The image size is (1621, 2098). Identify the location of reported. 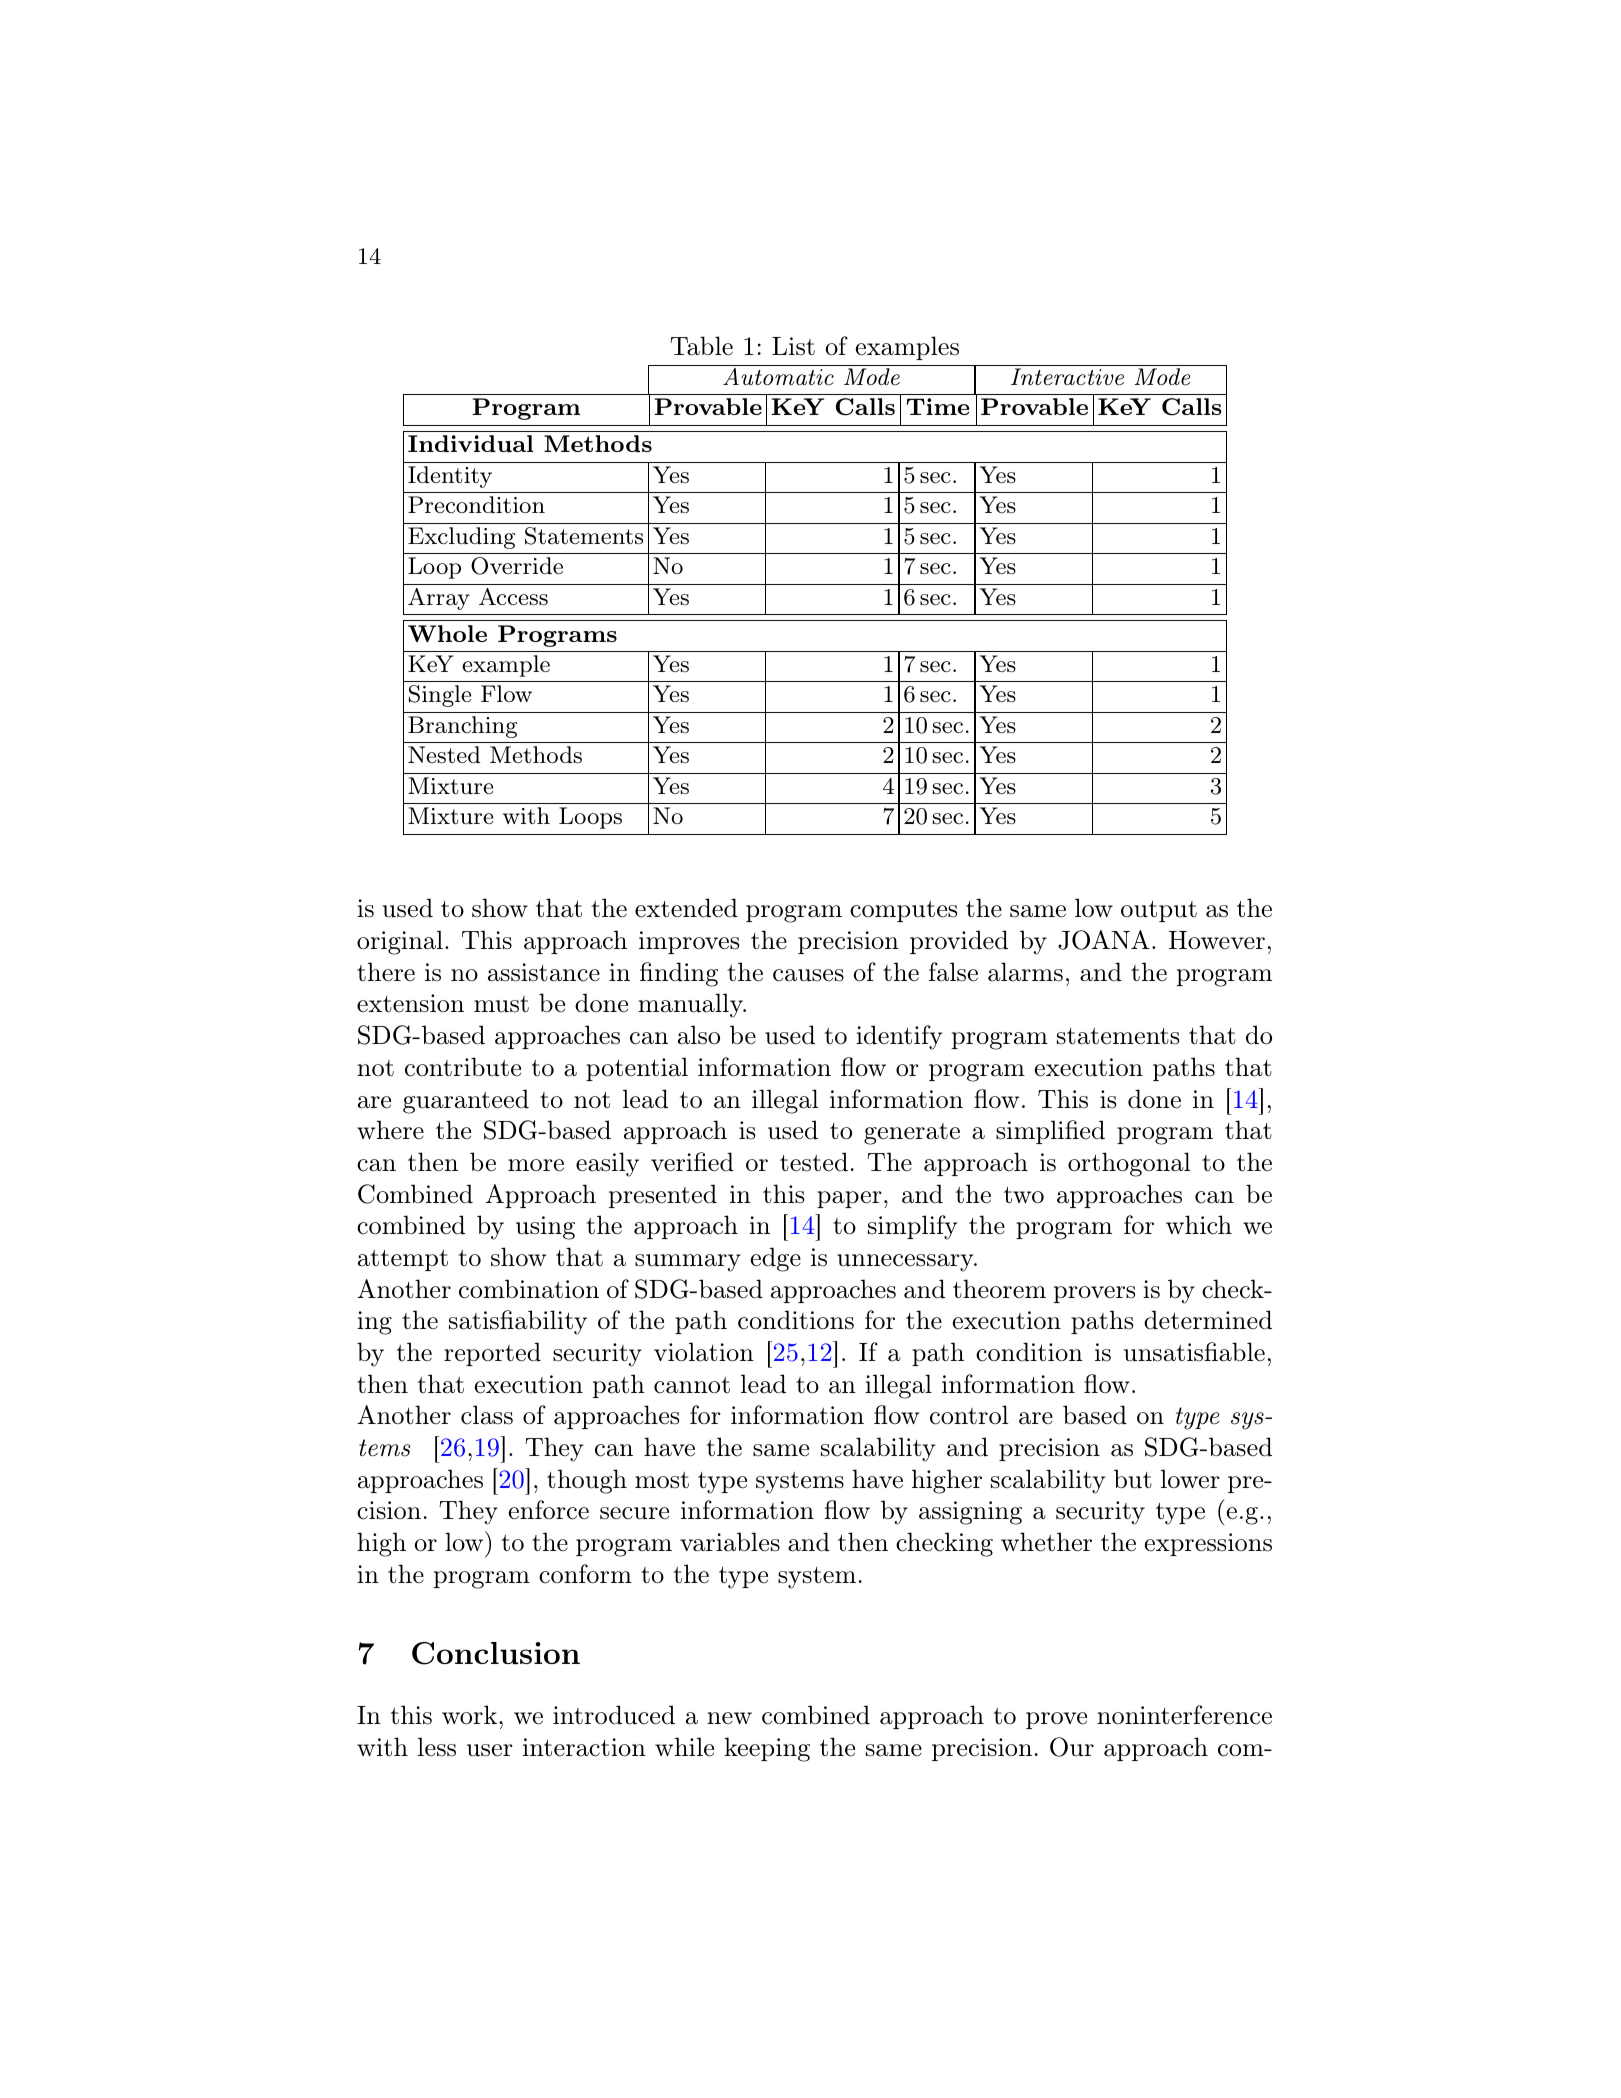
(492, 1354).
